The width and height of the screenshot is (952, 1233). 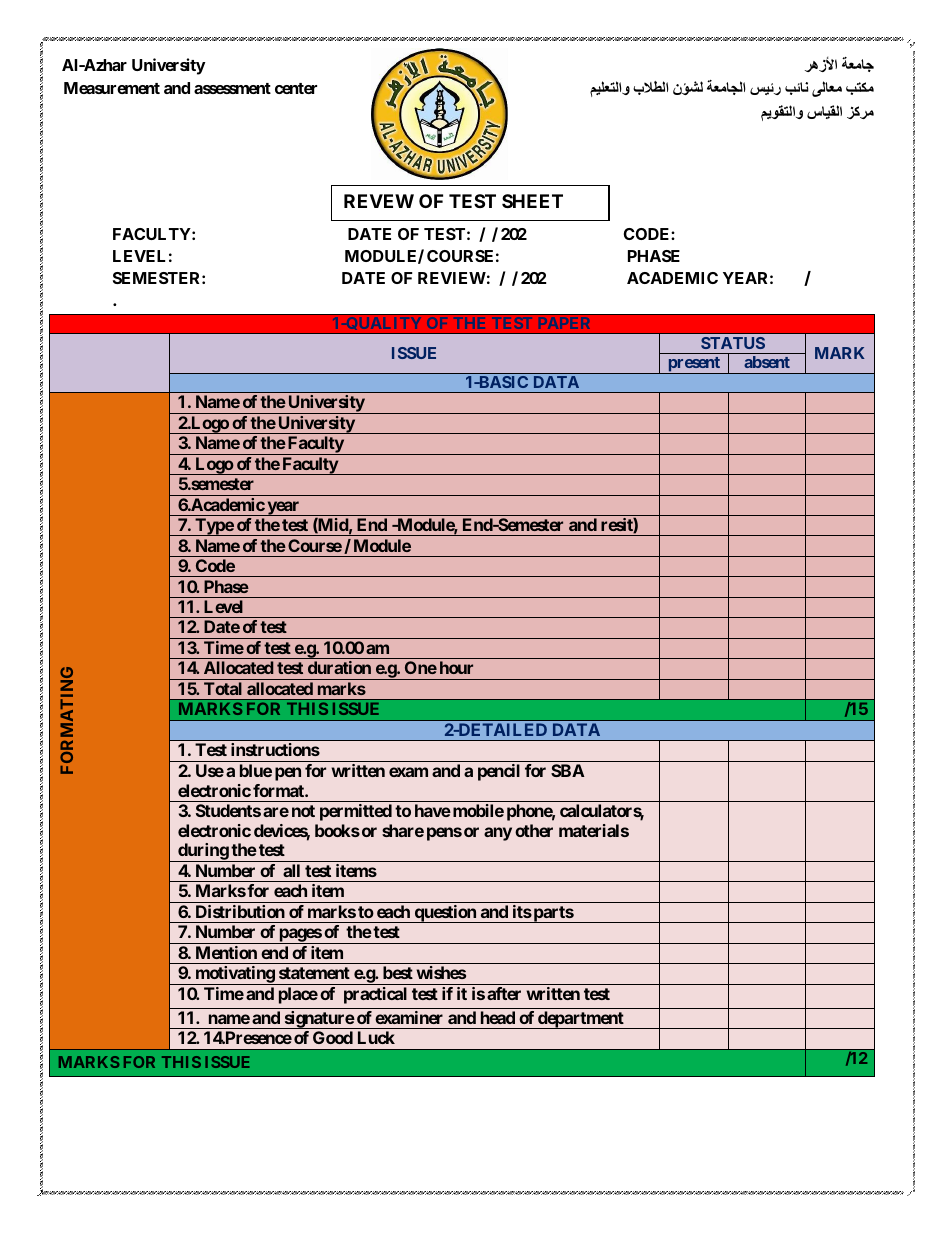 What do you see at coordinates (532, 201) in the screenshot?
I see `SHEET` at bounding box center [532, 201].
